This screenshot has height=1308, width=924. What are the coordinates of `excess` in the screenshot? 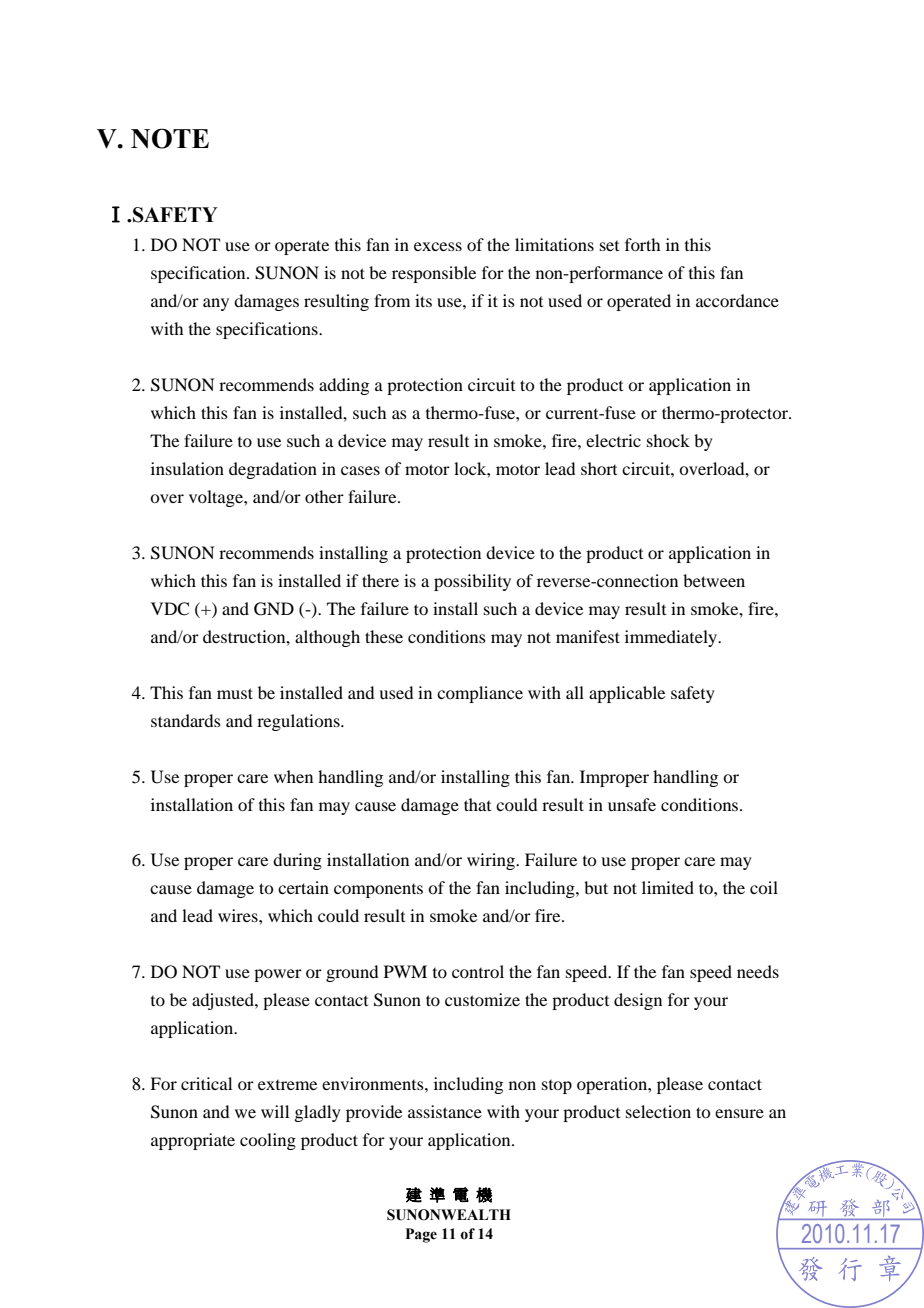 It's located at (438, 246).
